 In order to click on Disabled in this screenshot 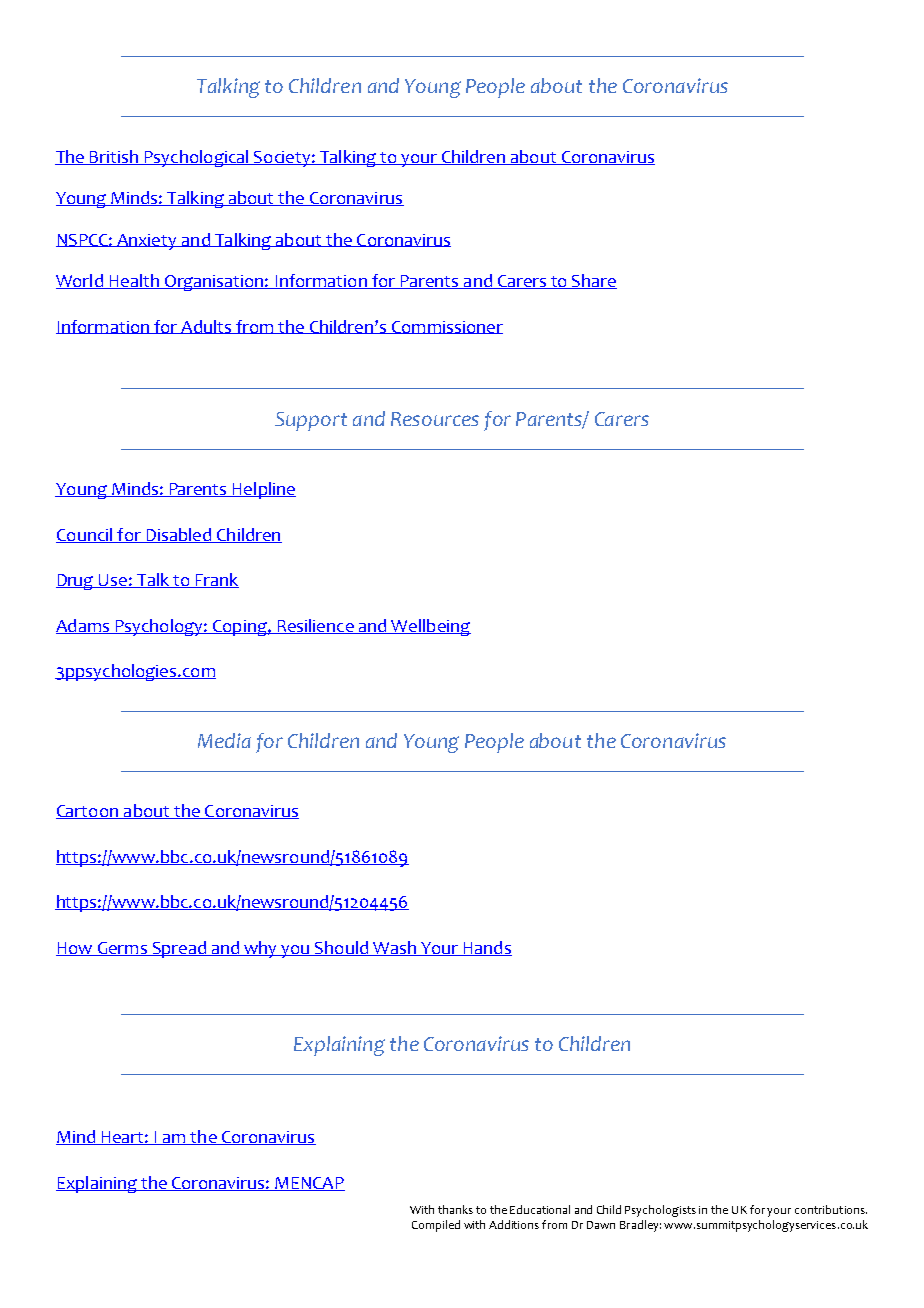, I will do `click(178, 535)`.
